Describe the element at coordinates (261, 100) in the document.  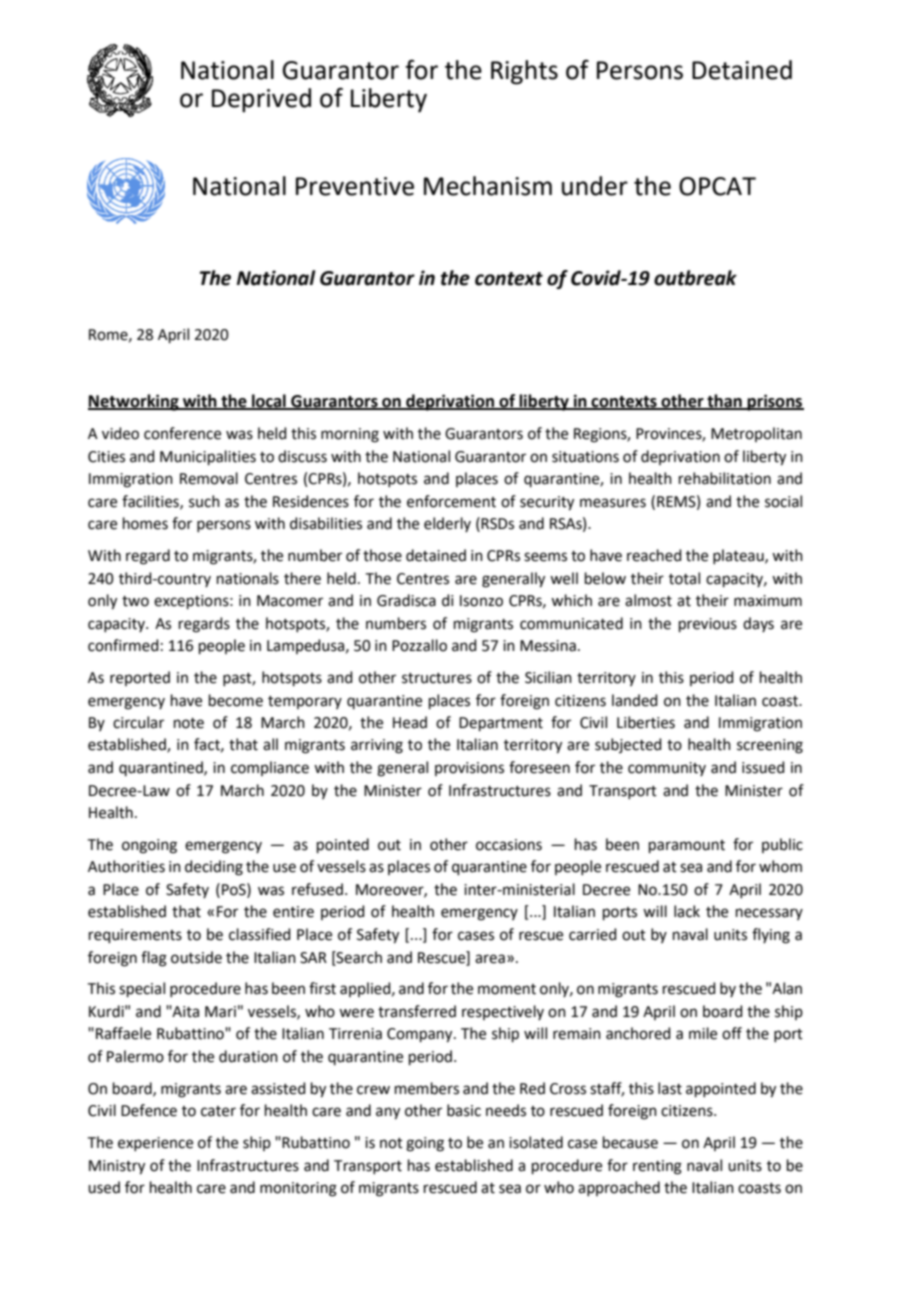
I see `Deprived` at that location.
